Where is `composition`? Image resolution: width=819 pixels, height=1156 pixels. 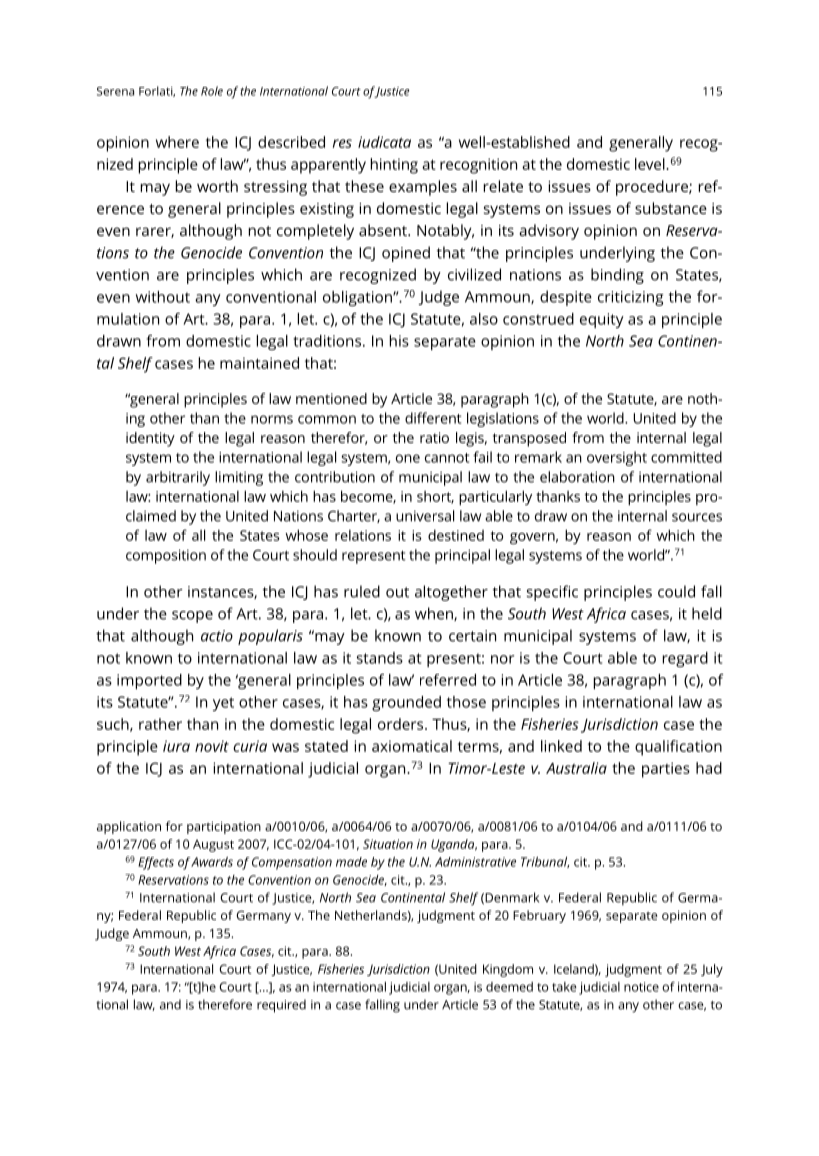
composition is located at coordinates (166, 556).
